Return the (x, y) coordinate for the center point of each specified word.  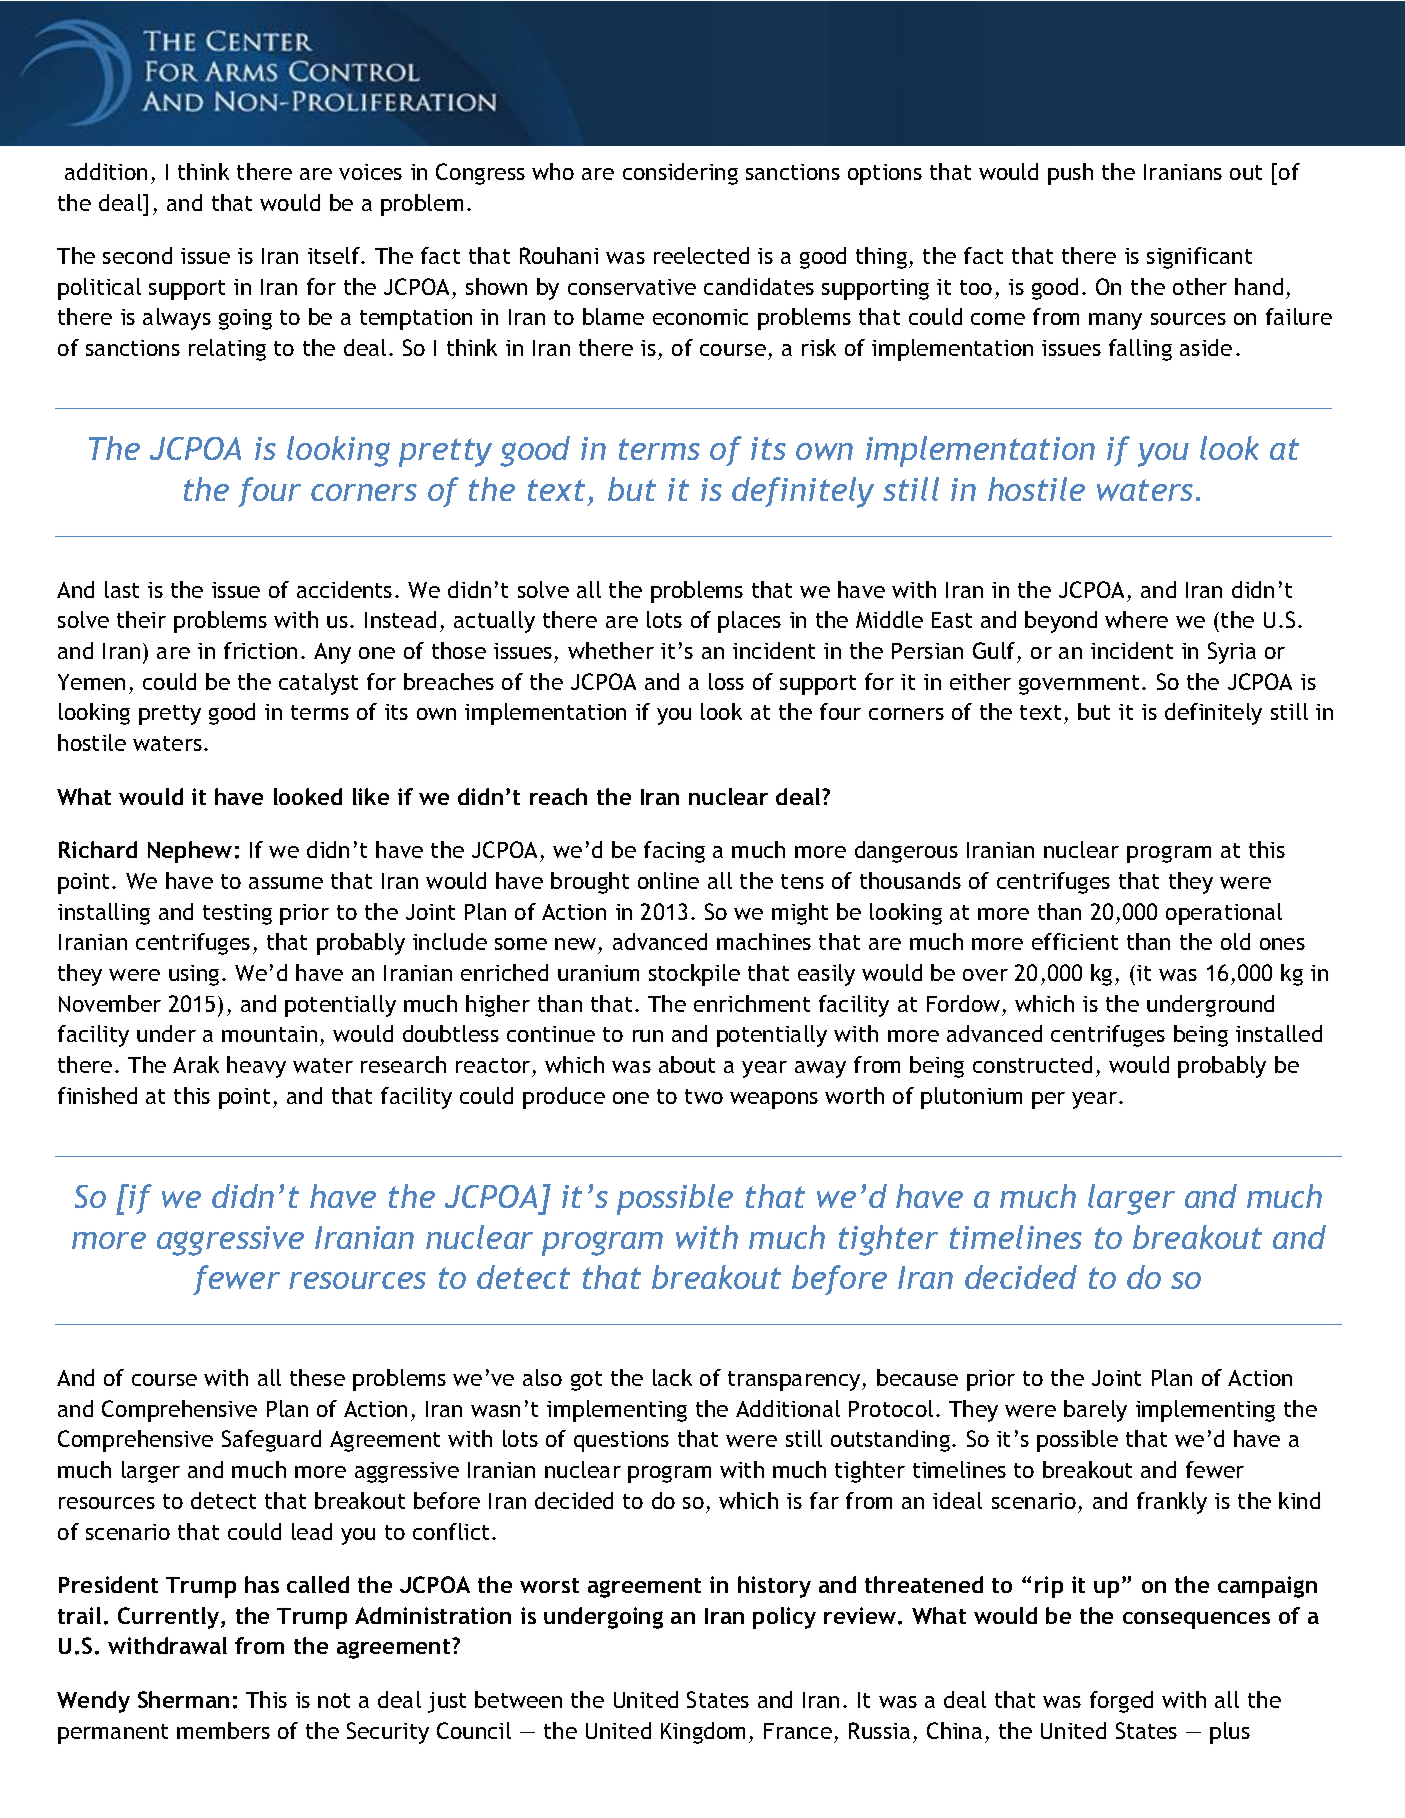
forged (1121, 1702)
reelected (701, 255)
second (137, 255)
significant (1199, 258)
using (194, 975)
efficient (1075, 941)
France (798, 1731)
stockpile (694, 975)
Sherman (183, 1699)
